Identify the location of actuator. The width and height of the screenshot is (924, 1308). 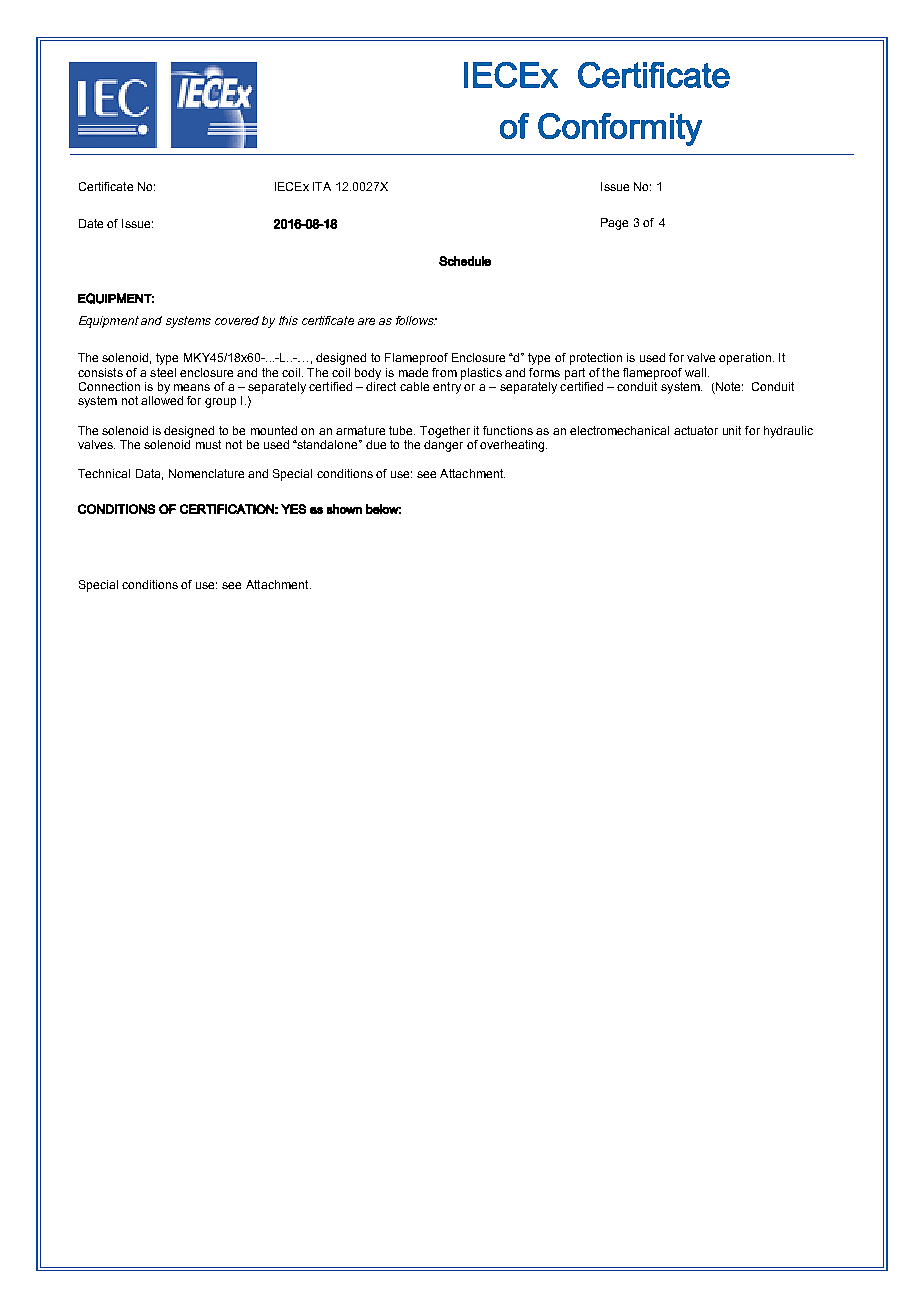
(696, 430).
